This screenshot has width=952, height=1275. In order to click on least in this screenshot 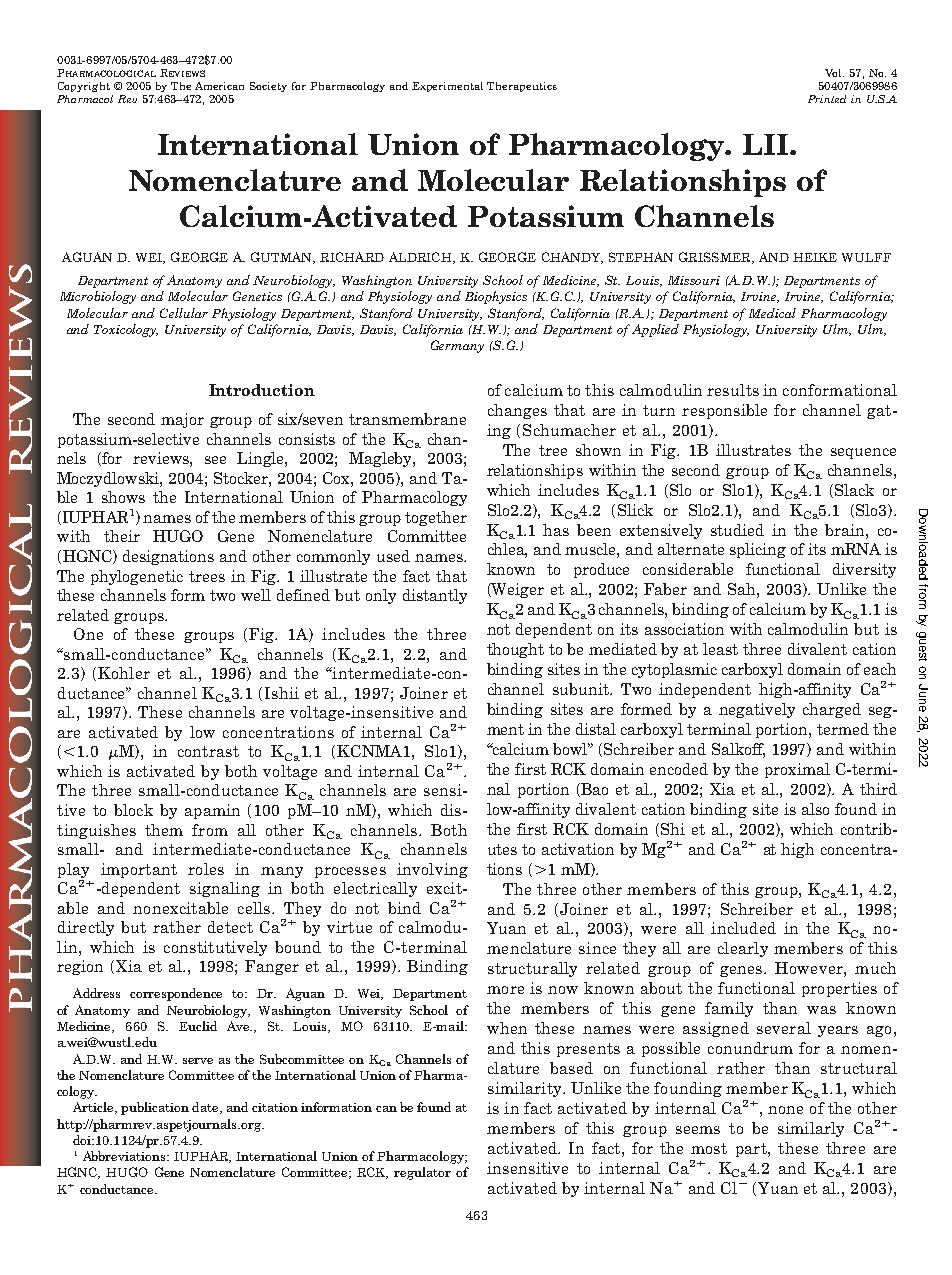, I will do `click(720, 649)`.
